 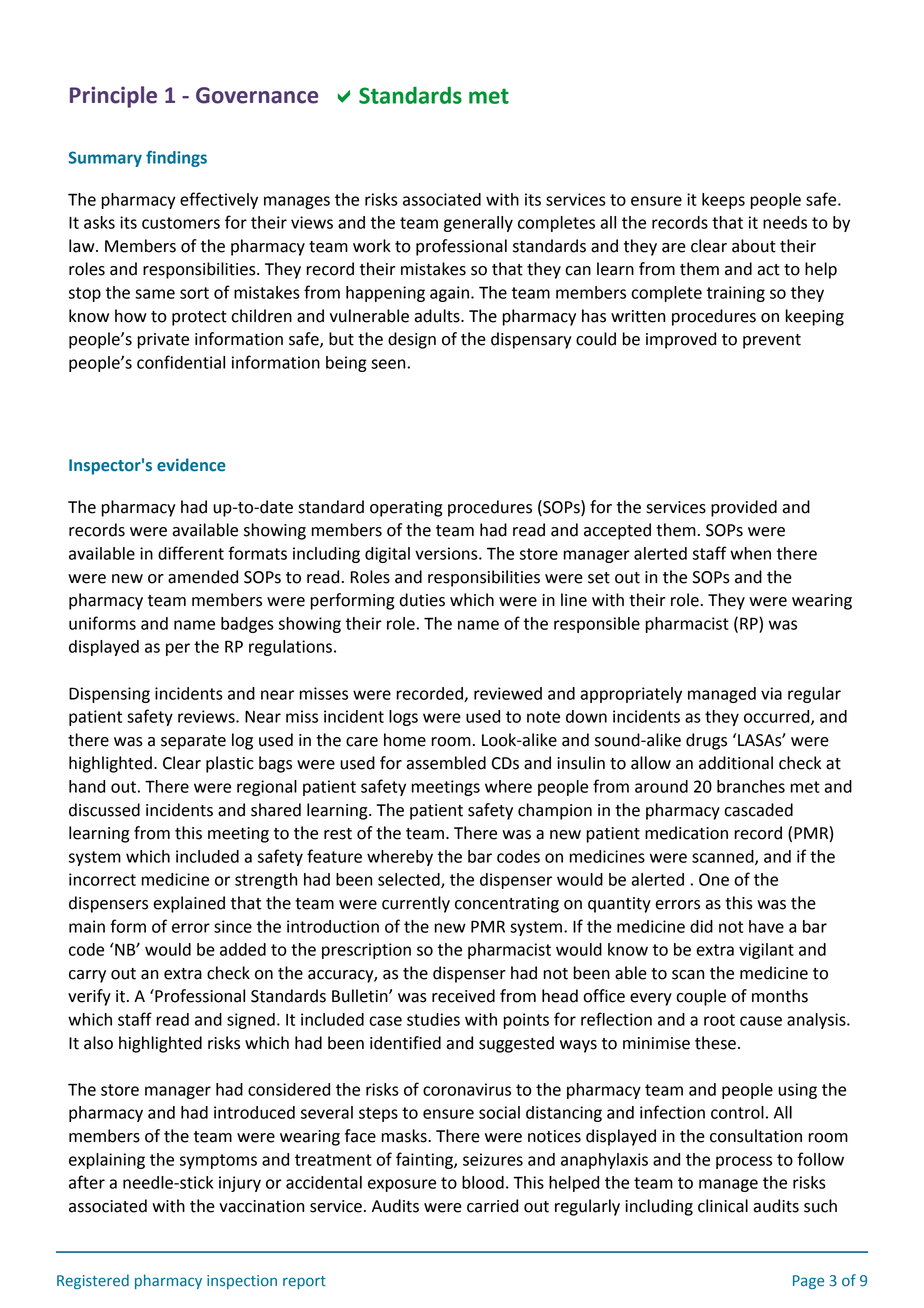 What do you see at coordinates (422, 600) in the screenshot?
I see `duties` at bounding box center [422, 600].
